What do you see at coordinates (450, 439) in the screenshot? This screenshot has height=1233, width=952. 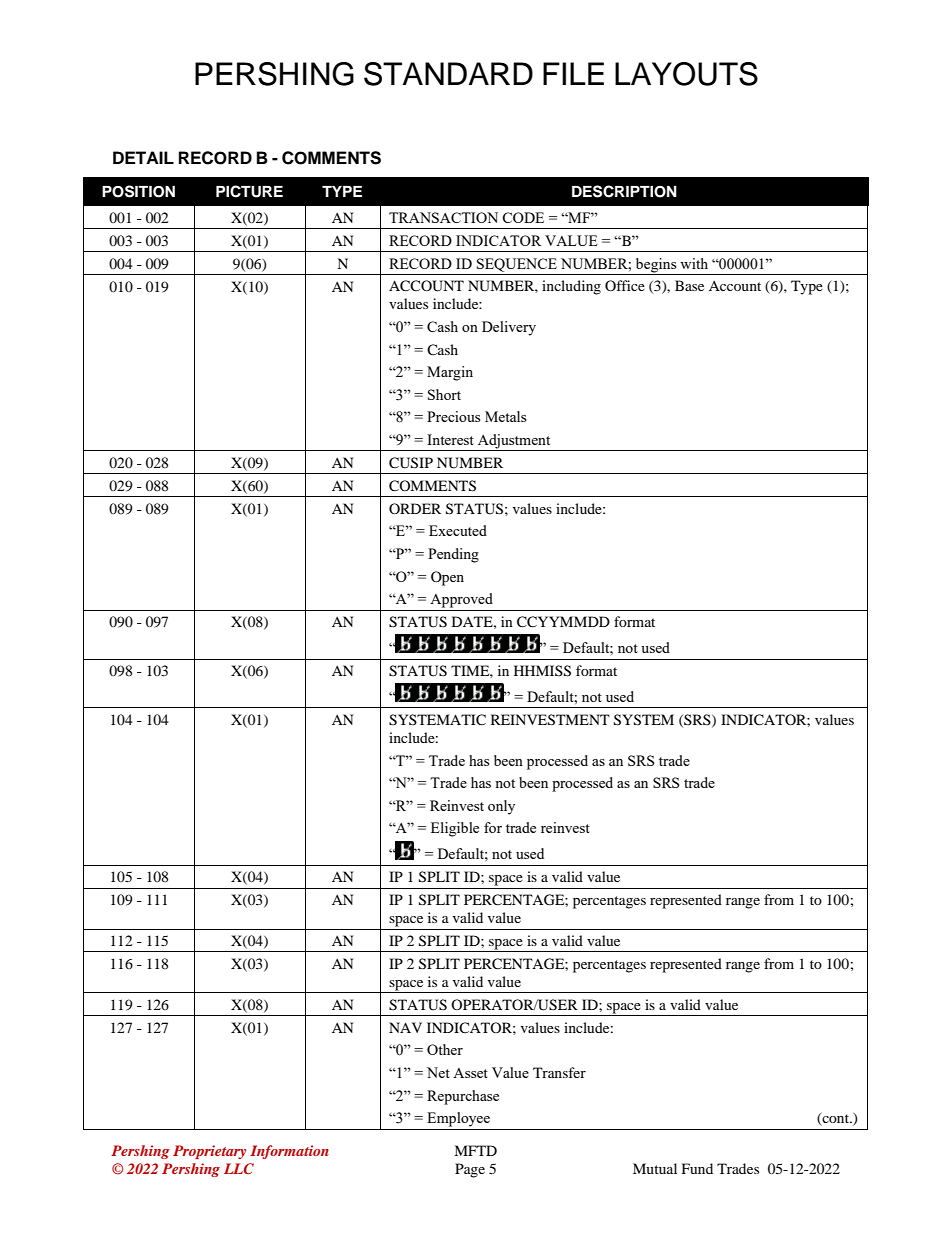 I see `Interest` at bounding box center [450, 439].
